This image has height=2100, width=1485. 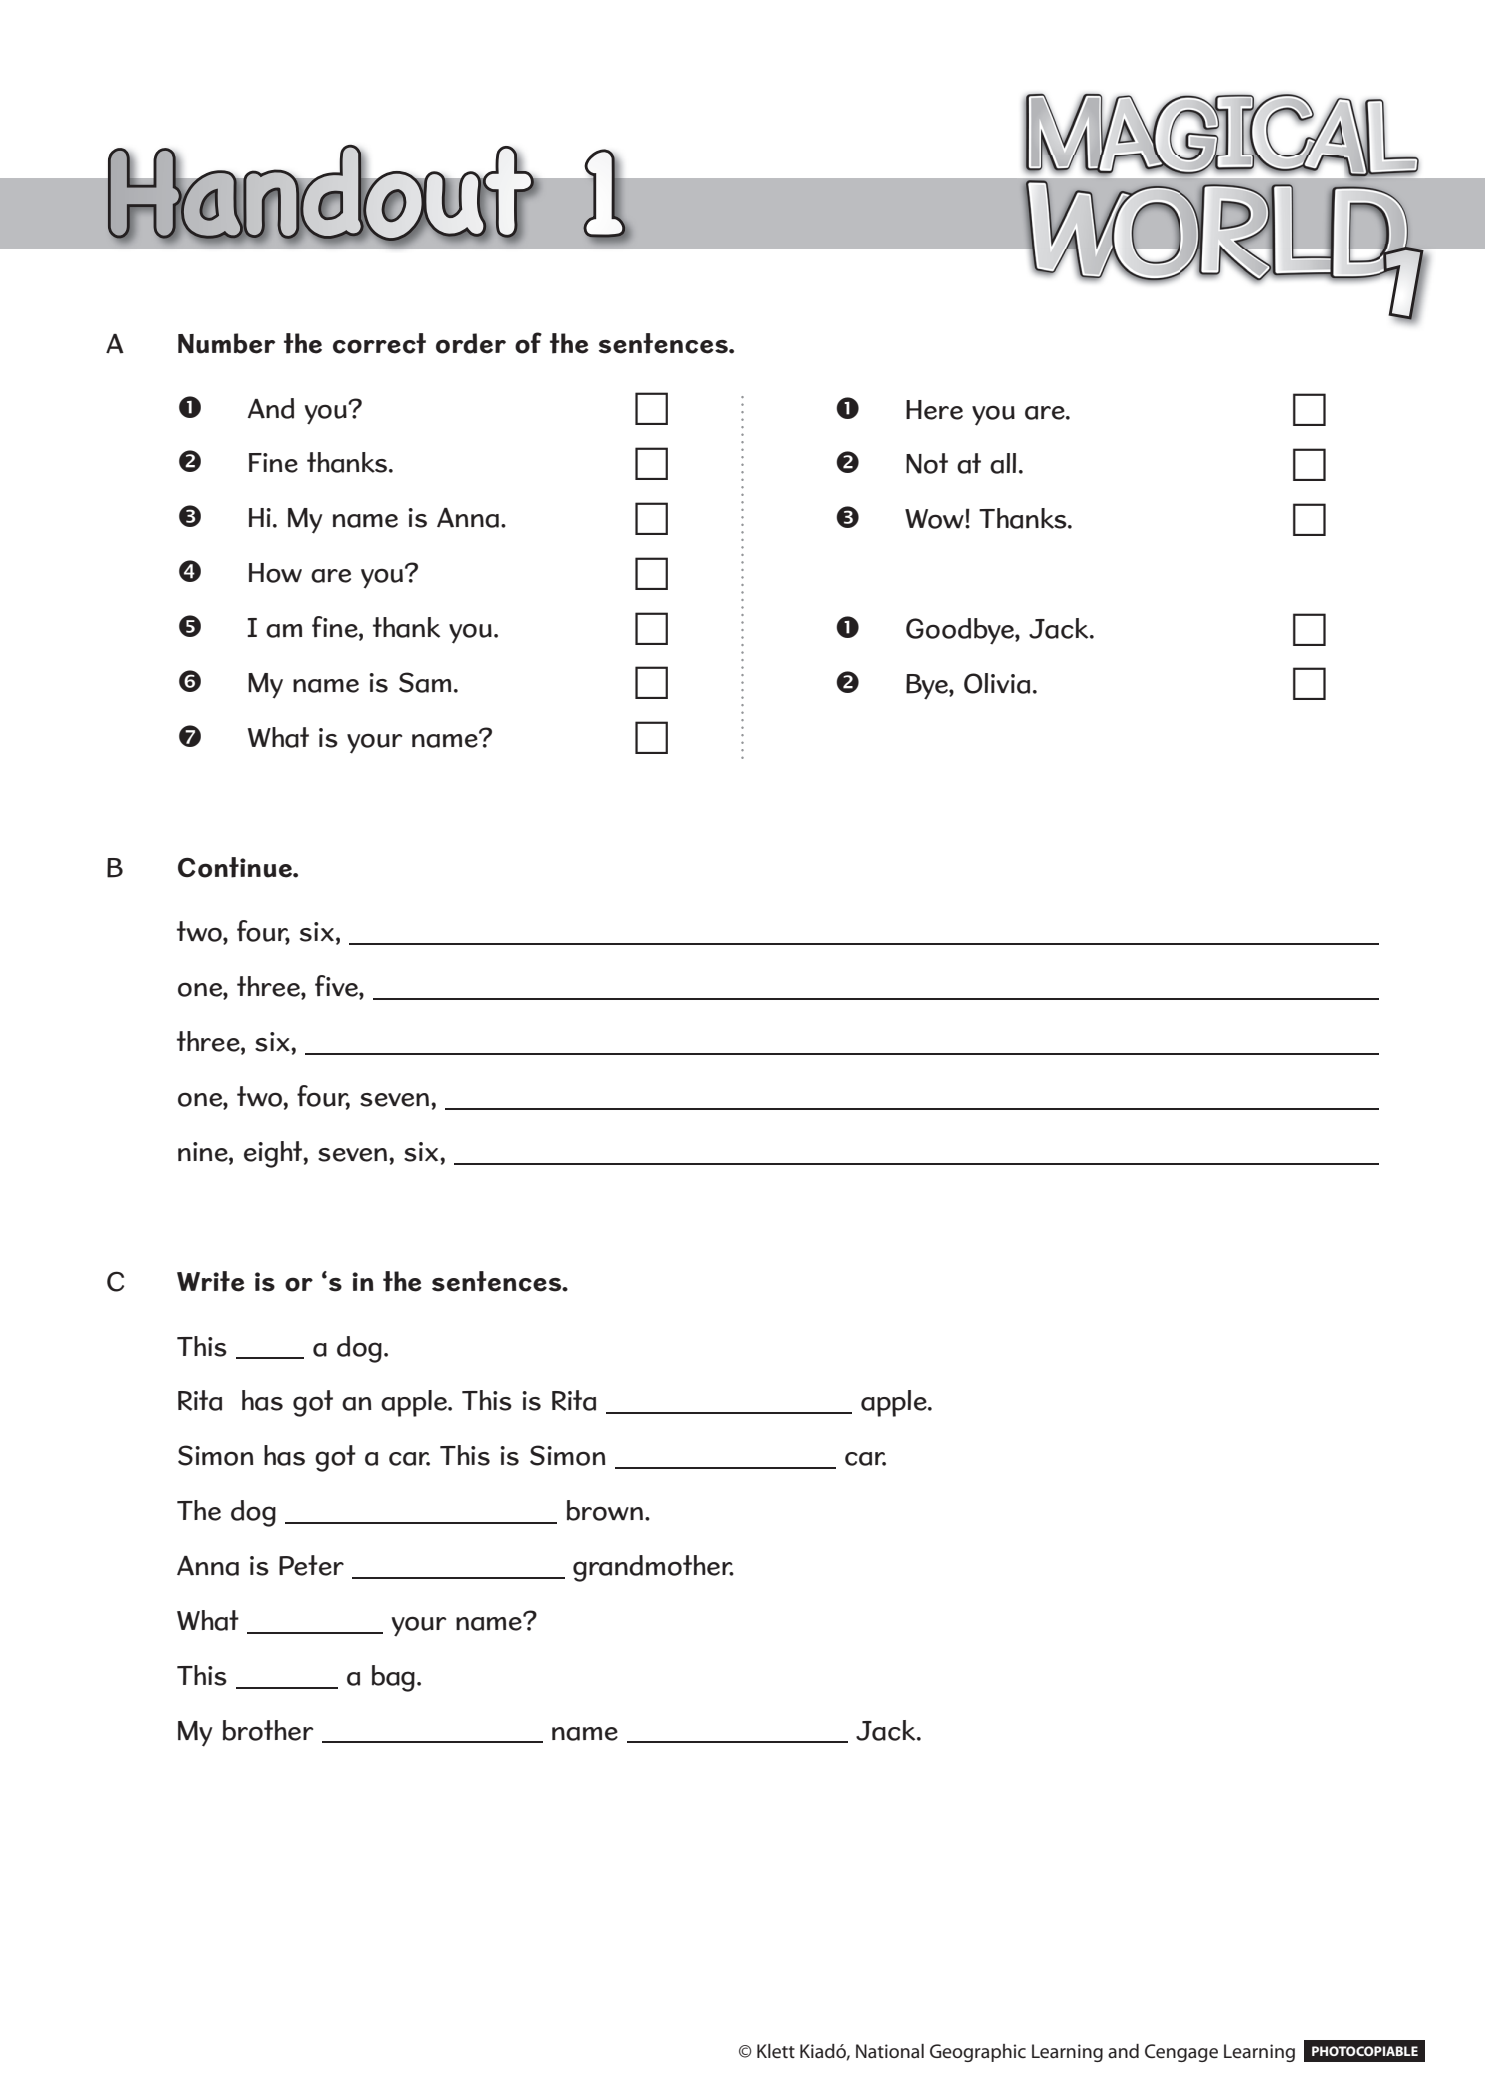 What do you see at coordinates (471, 343) in the image?
I see `order` at bounding box center [471, 343].
